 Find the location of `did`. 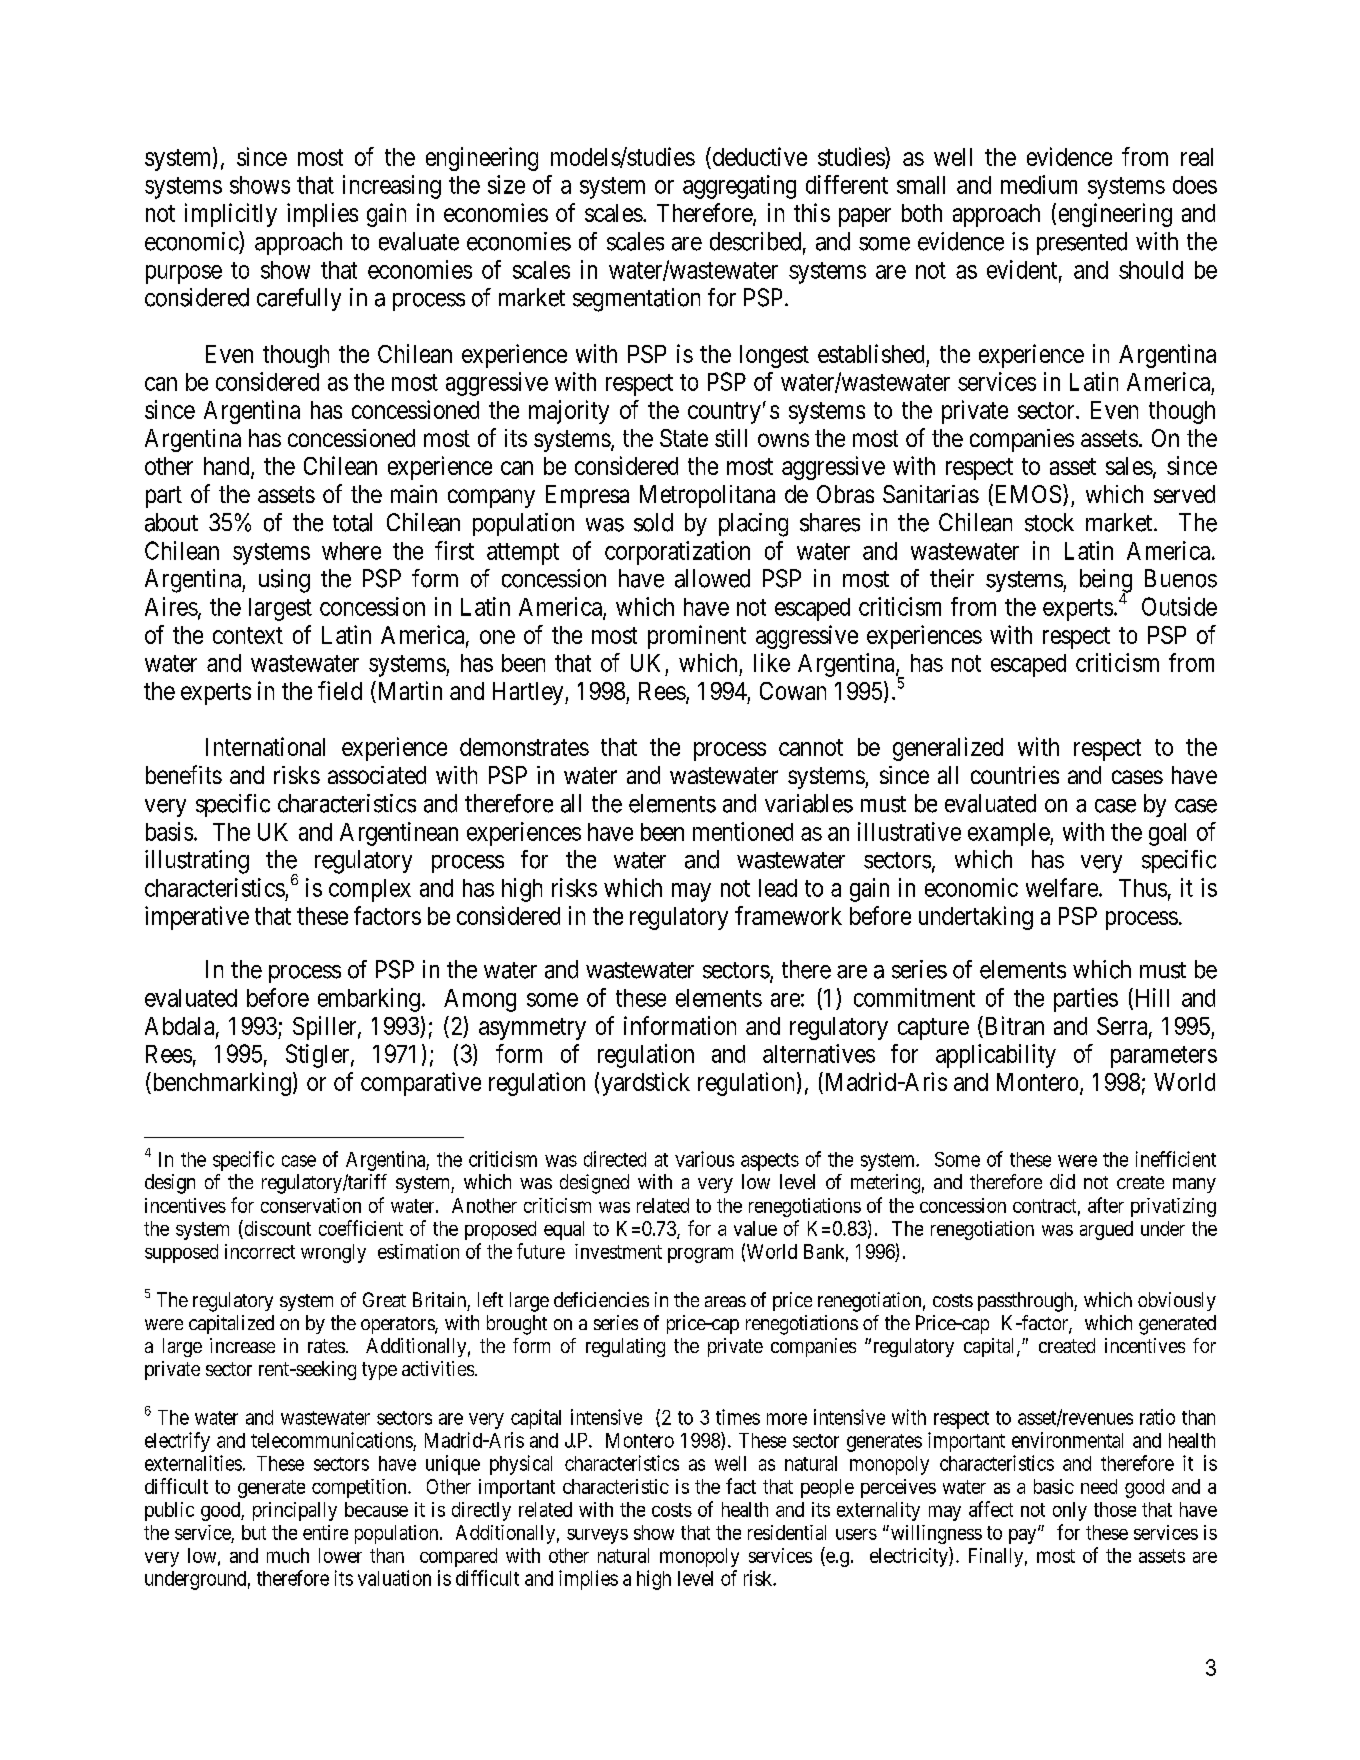

did is located at coordinates (1062, 1181).
